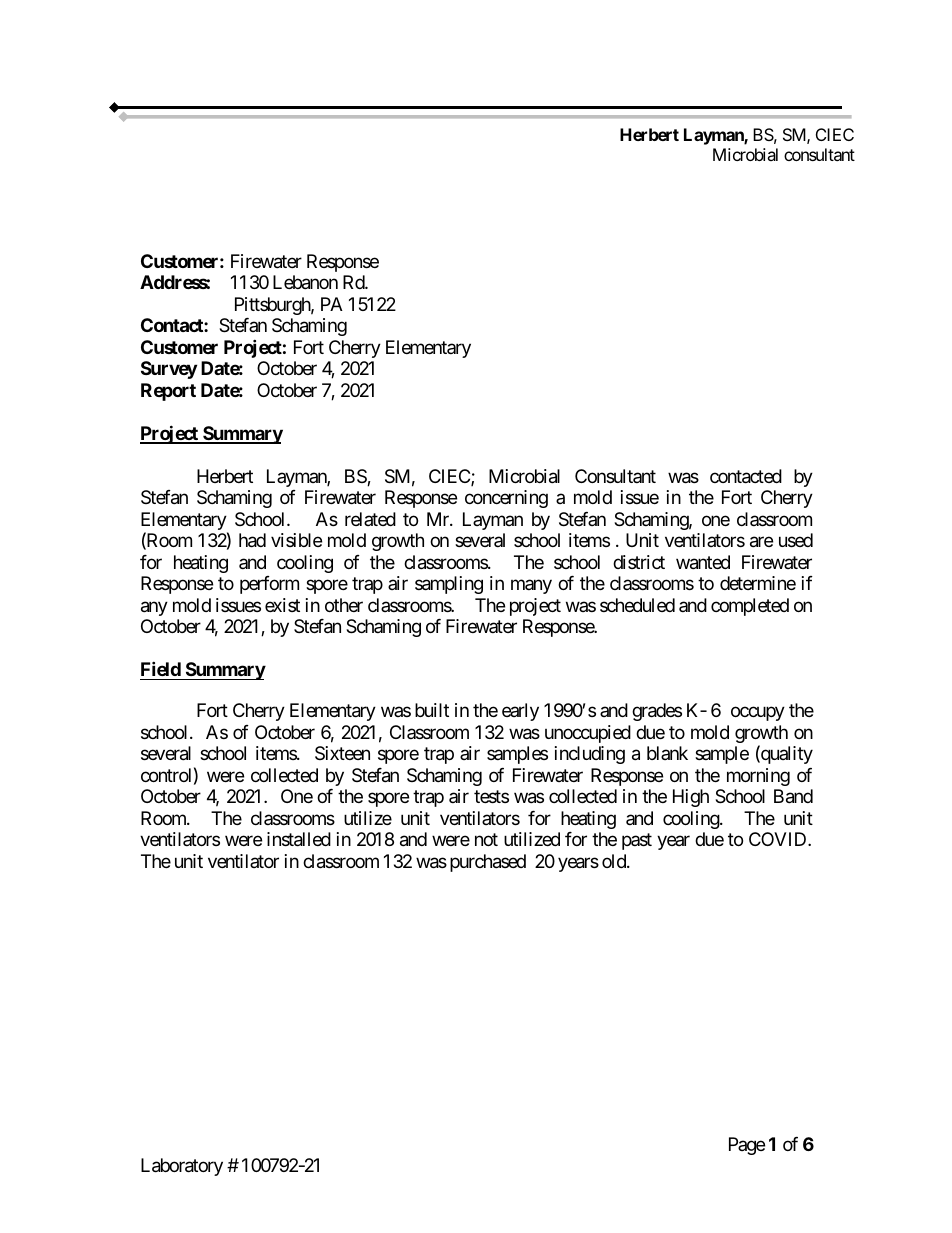 The image size is (952, 1233). I want to click on Laboratory, so click(182, 1167).
